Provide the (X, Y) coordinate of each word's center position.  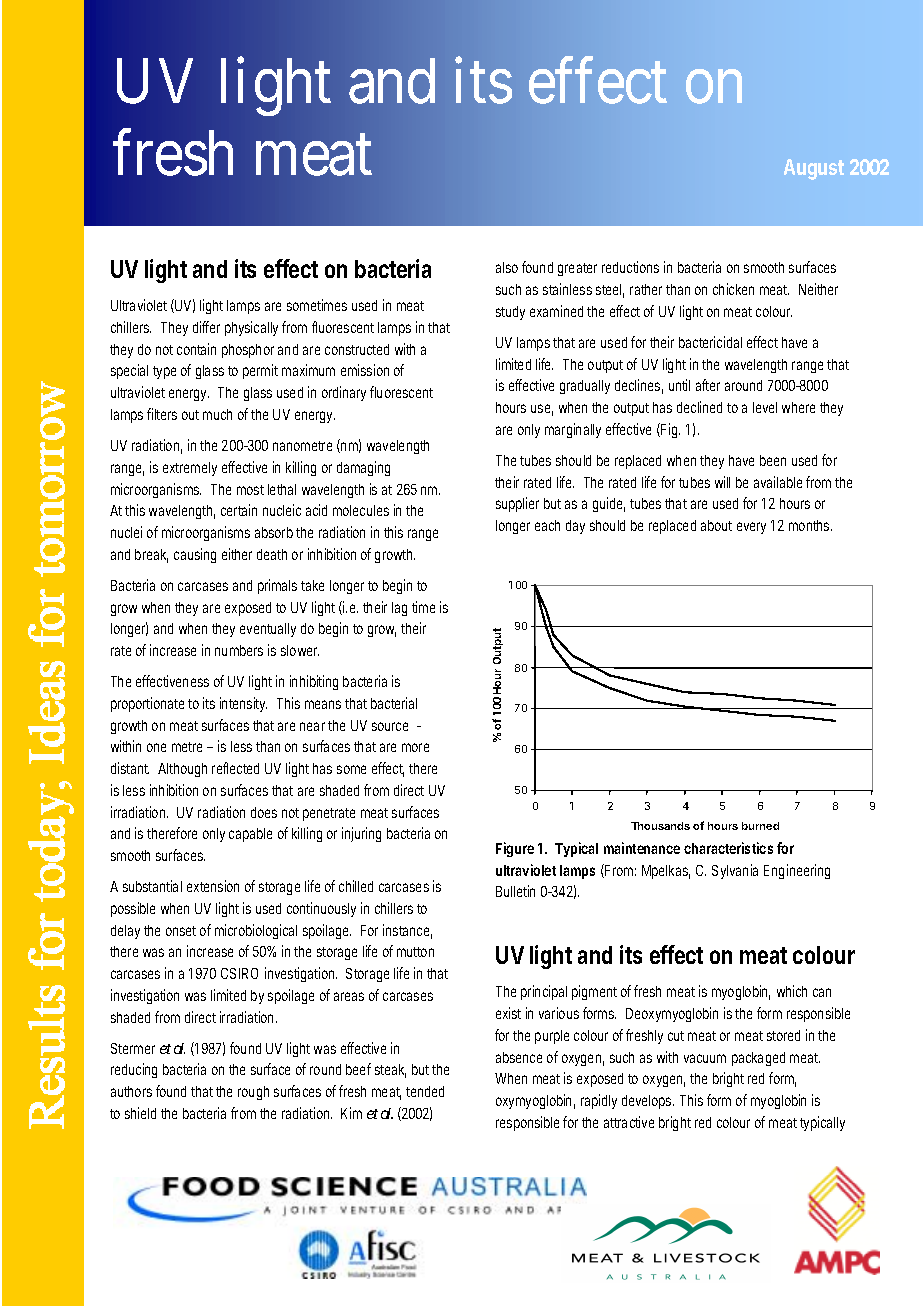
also (507, 267)
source (390, 726)
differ (206, 327)
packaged (758, 1059)
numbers (239, 650)
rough (253, 1093)
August (814, 169)
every (751, 528)
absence (519, 1057)
